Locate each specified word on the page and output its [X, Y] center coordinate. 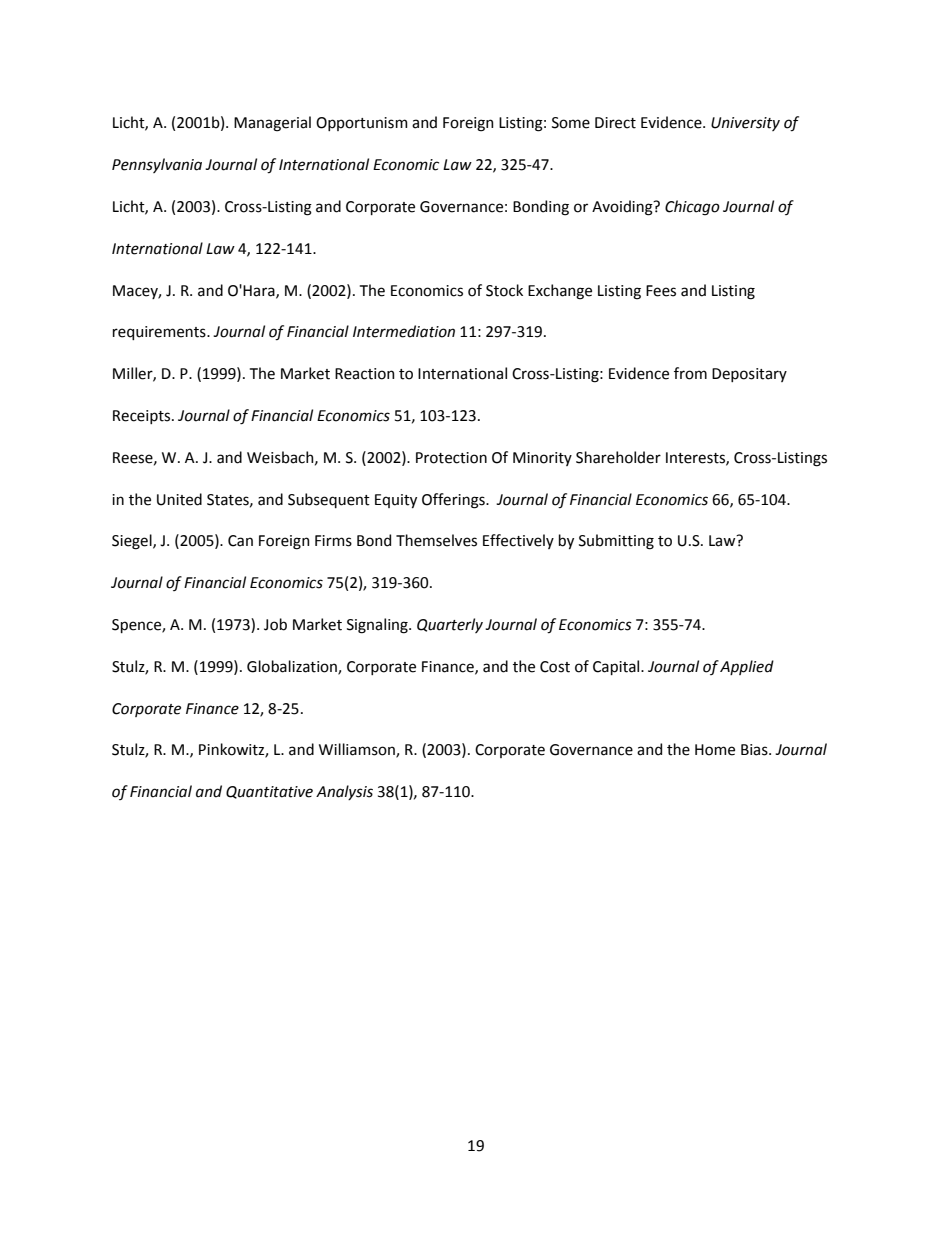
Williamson [358, 750]
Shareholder [618, 457]
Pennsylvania [157, 165]
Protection [451, 458]
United [179, 499]
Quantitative [269, 792]
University [745, 124]
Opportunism [362, 124]
